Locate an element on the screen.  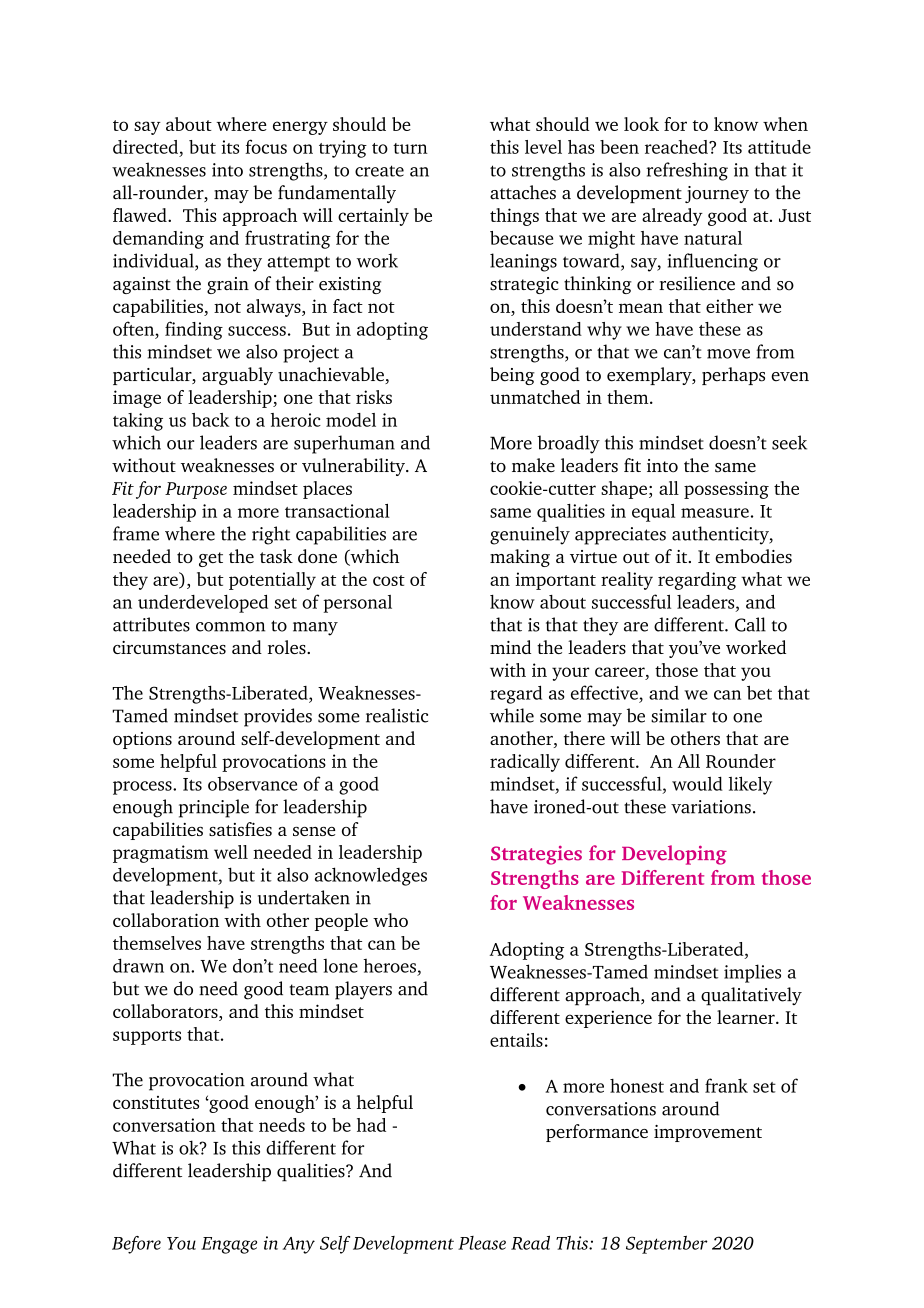
back is located at coordinates (210, 420).
